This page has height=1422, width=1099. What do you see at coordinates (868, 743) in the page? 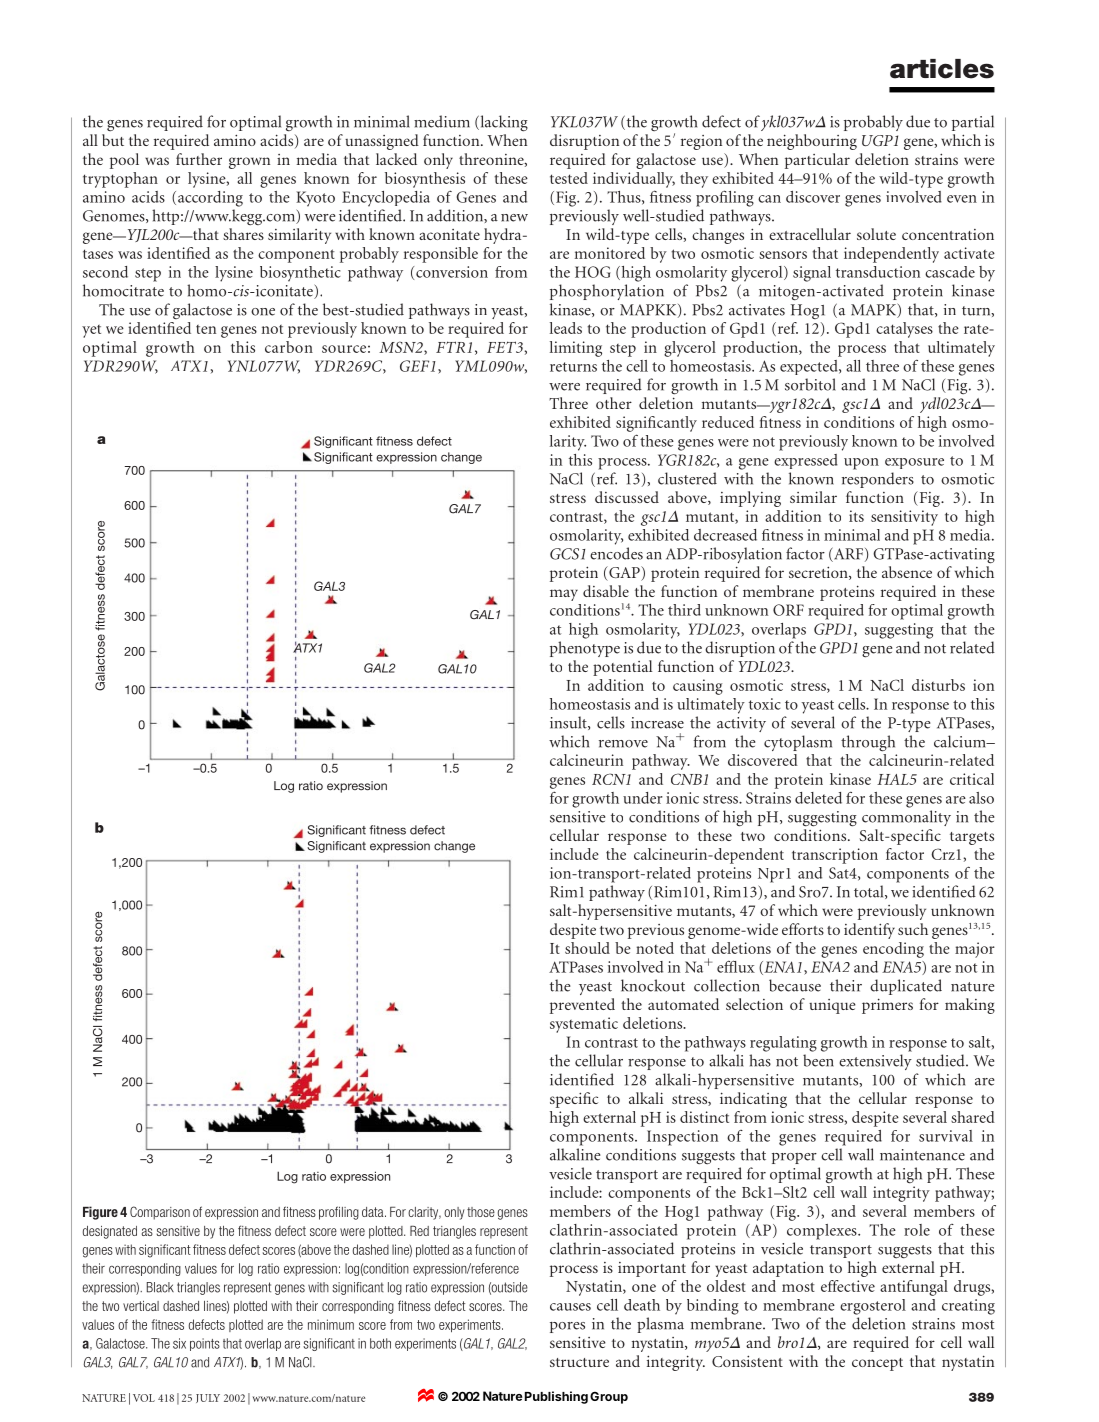
I see `through` at bounding box center [868, 743].
